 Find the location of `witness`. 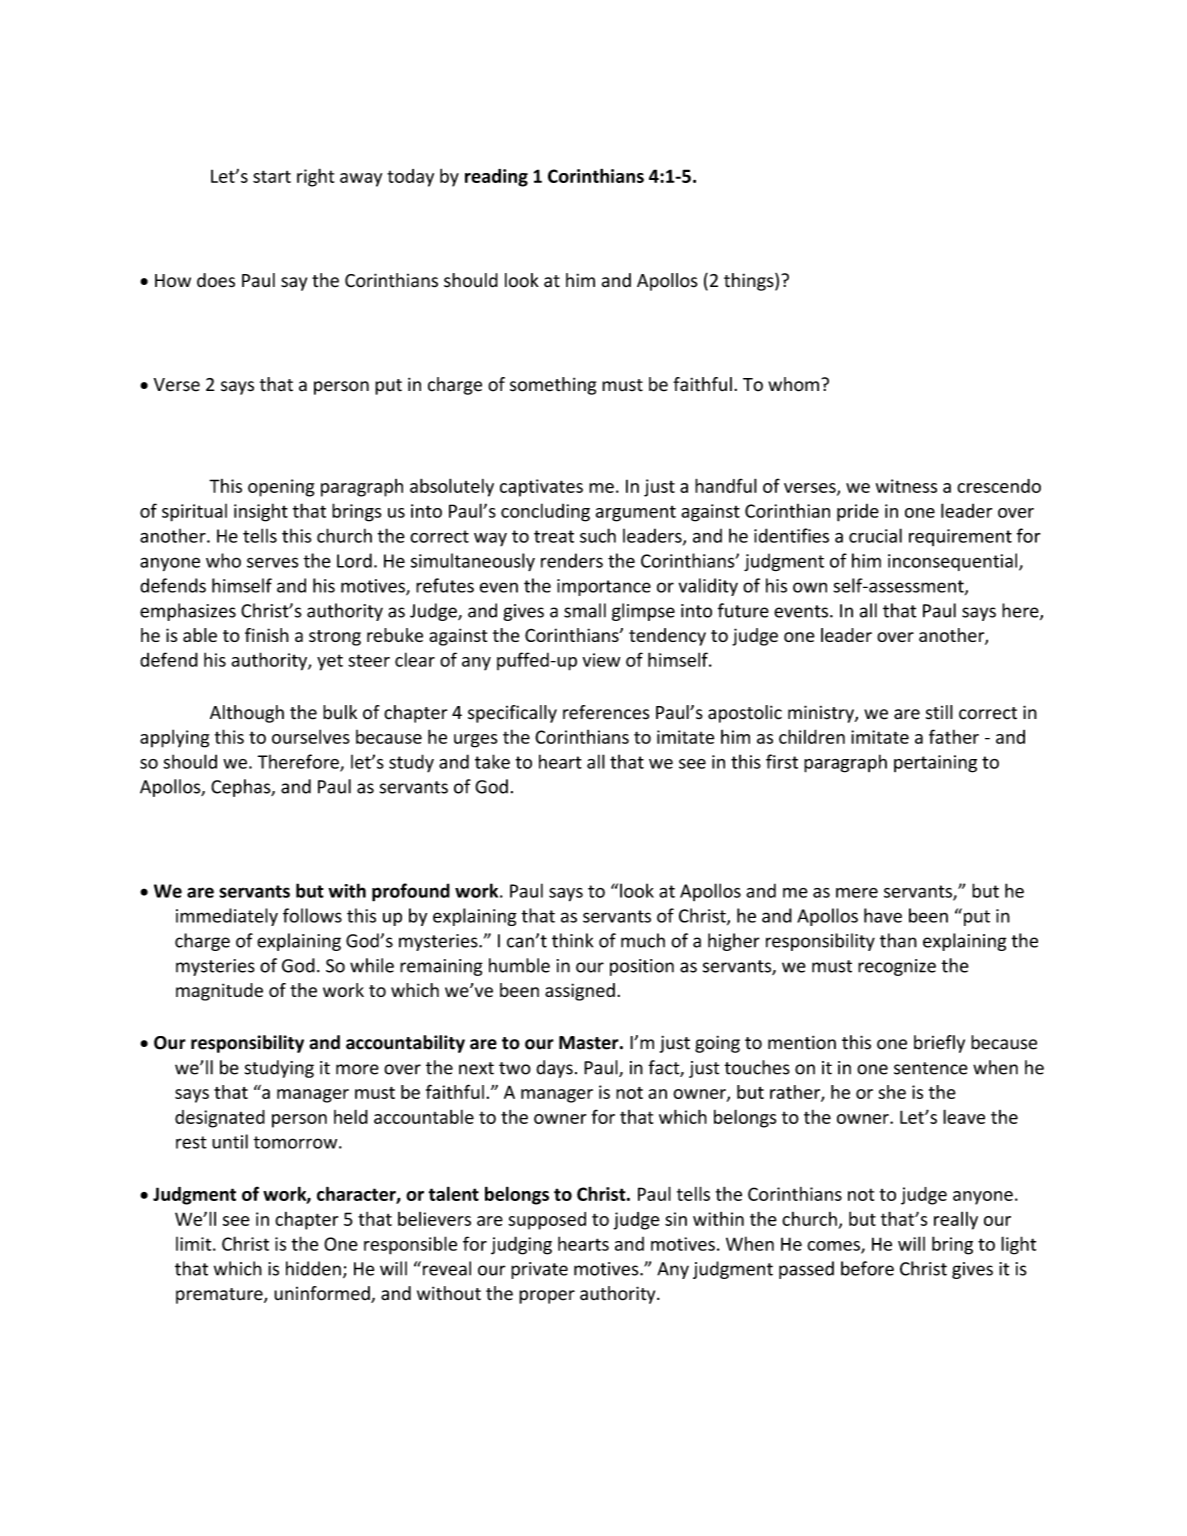

witness is located at coordinates (906, 486).
